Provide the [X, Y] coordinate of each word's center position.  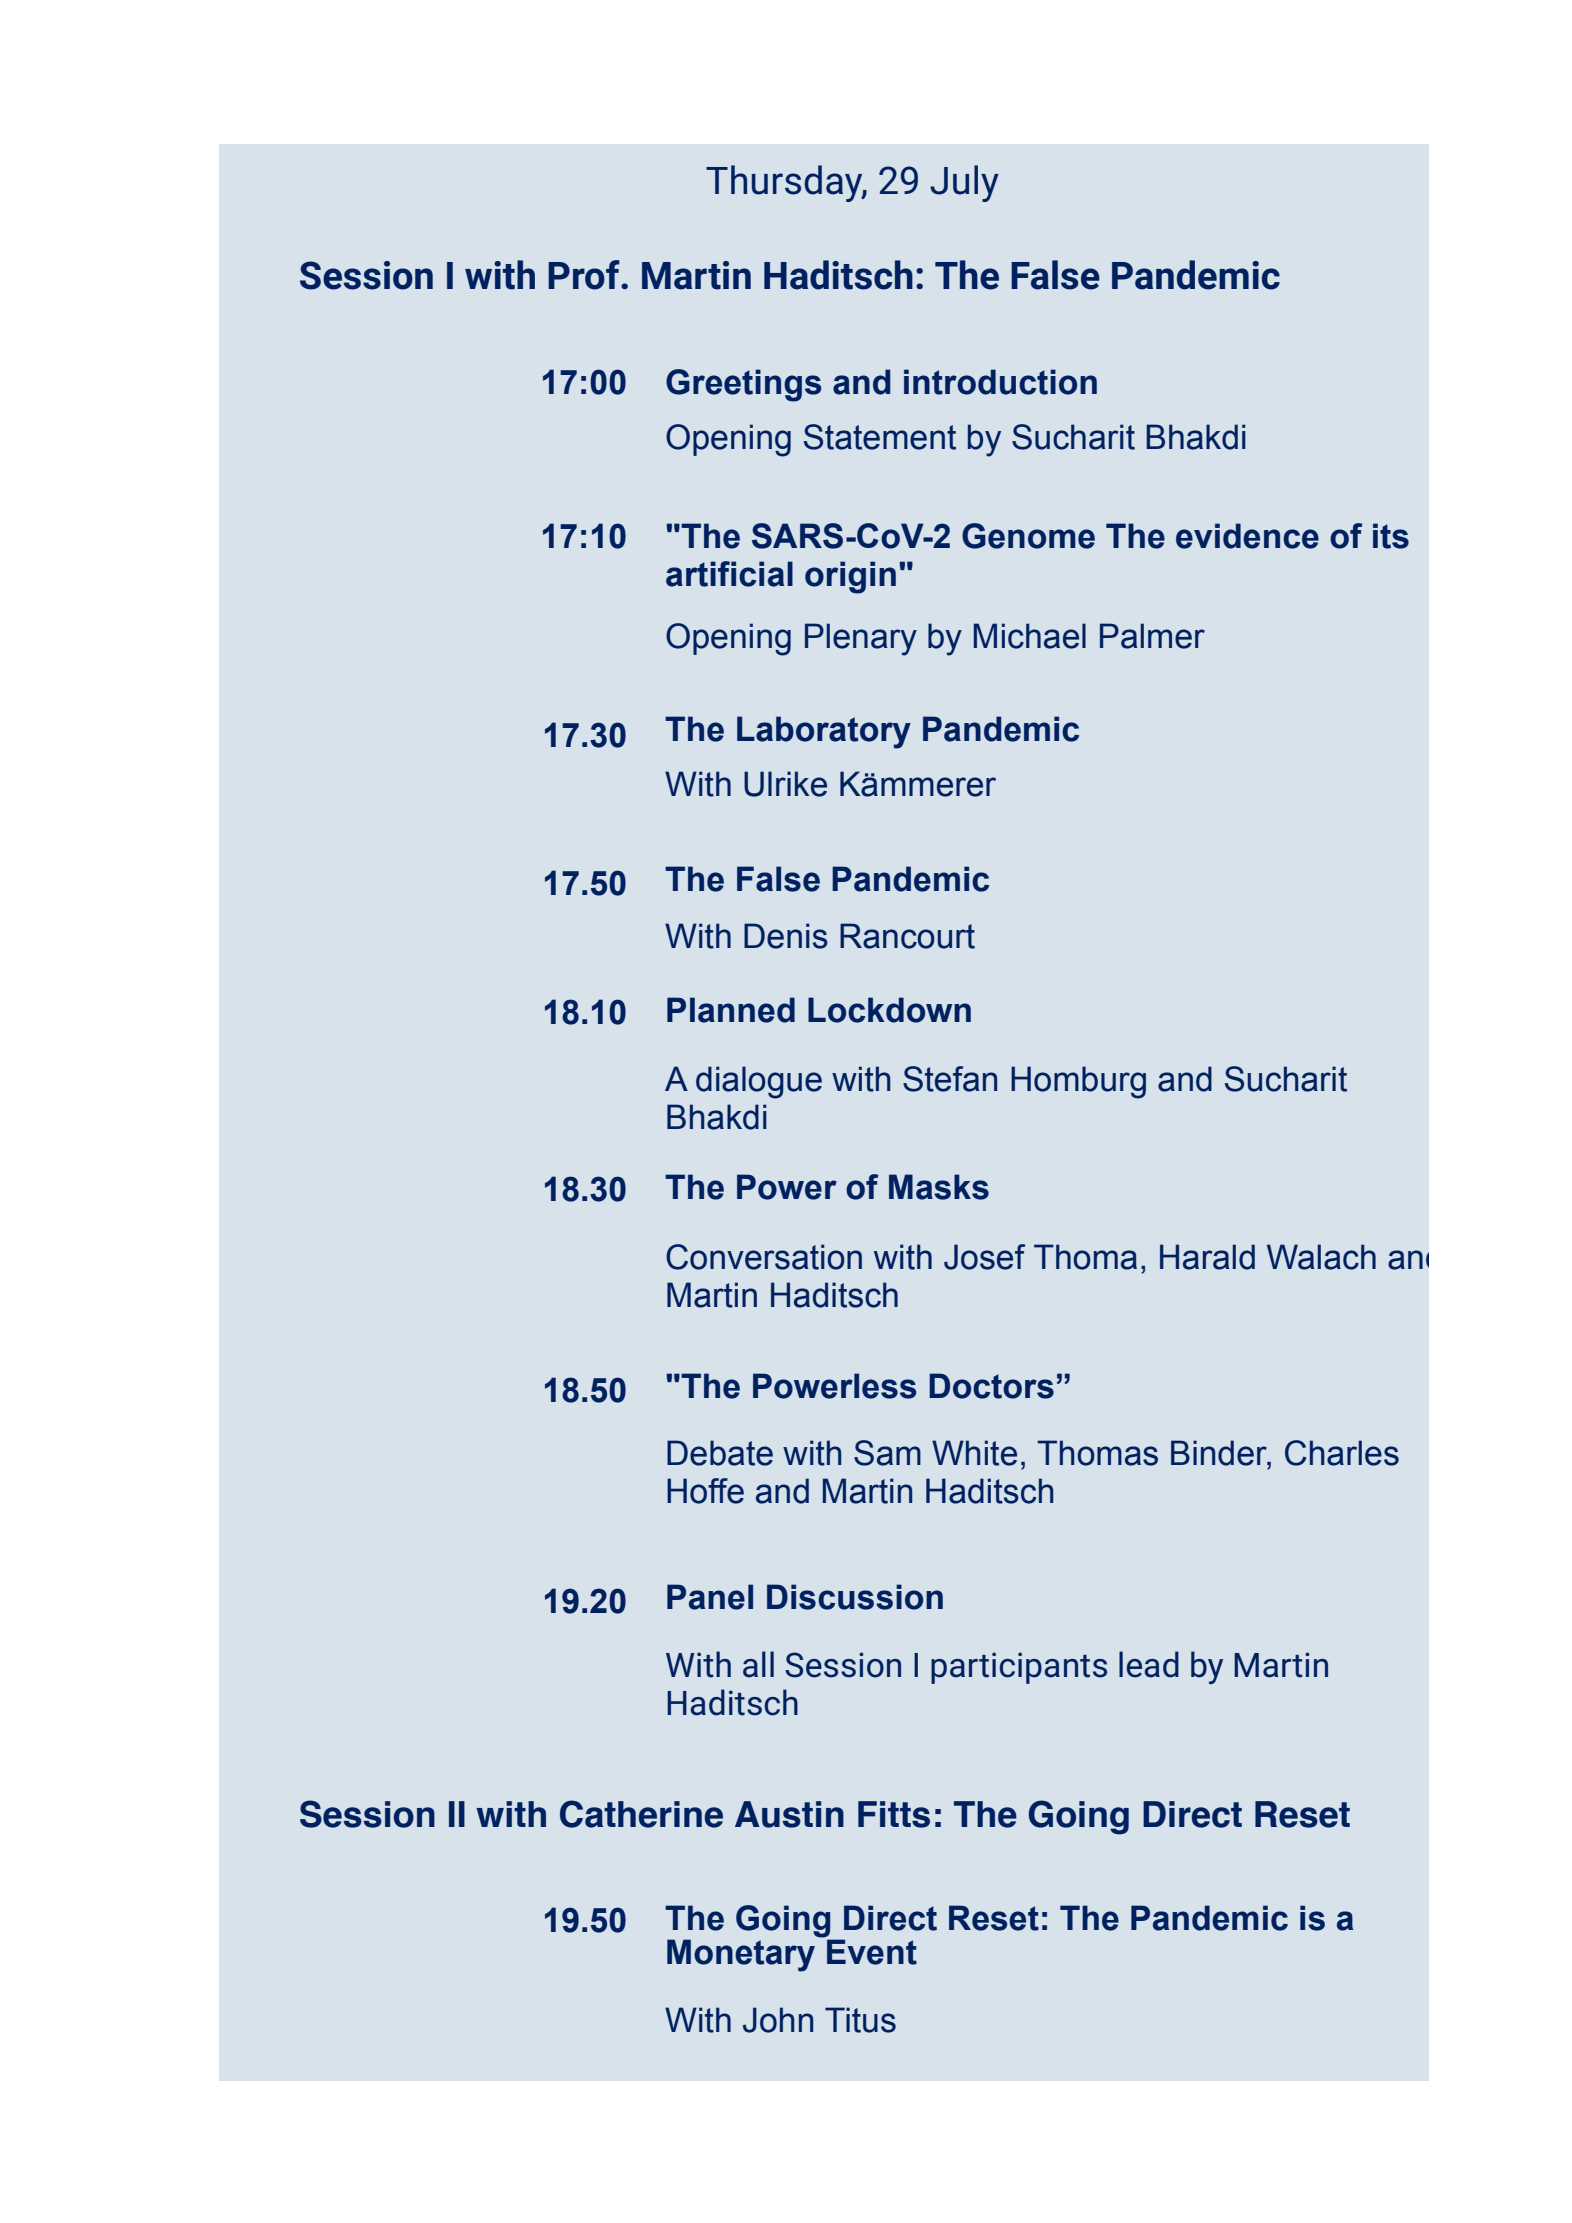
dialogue [759, 1082]
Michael [1030, 636]
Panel [710, 1597]
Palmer [1152, 636]
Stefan [950, 1079]
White [974, 1453]
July [964, 183]
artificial [729, 574]
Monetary [741, 1955]
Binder [1220, 1454]
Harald [1207, 1257]
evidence [1247, 536]
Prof [585, 275]
